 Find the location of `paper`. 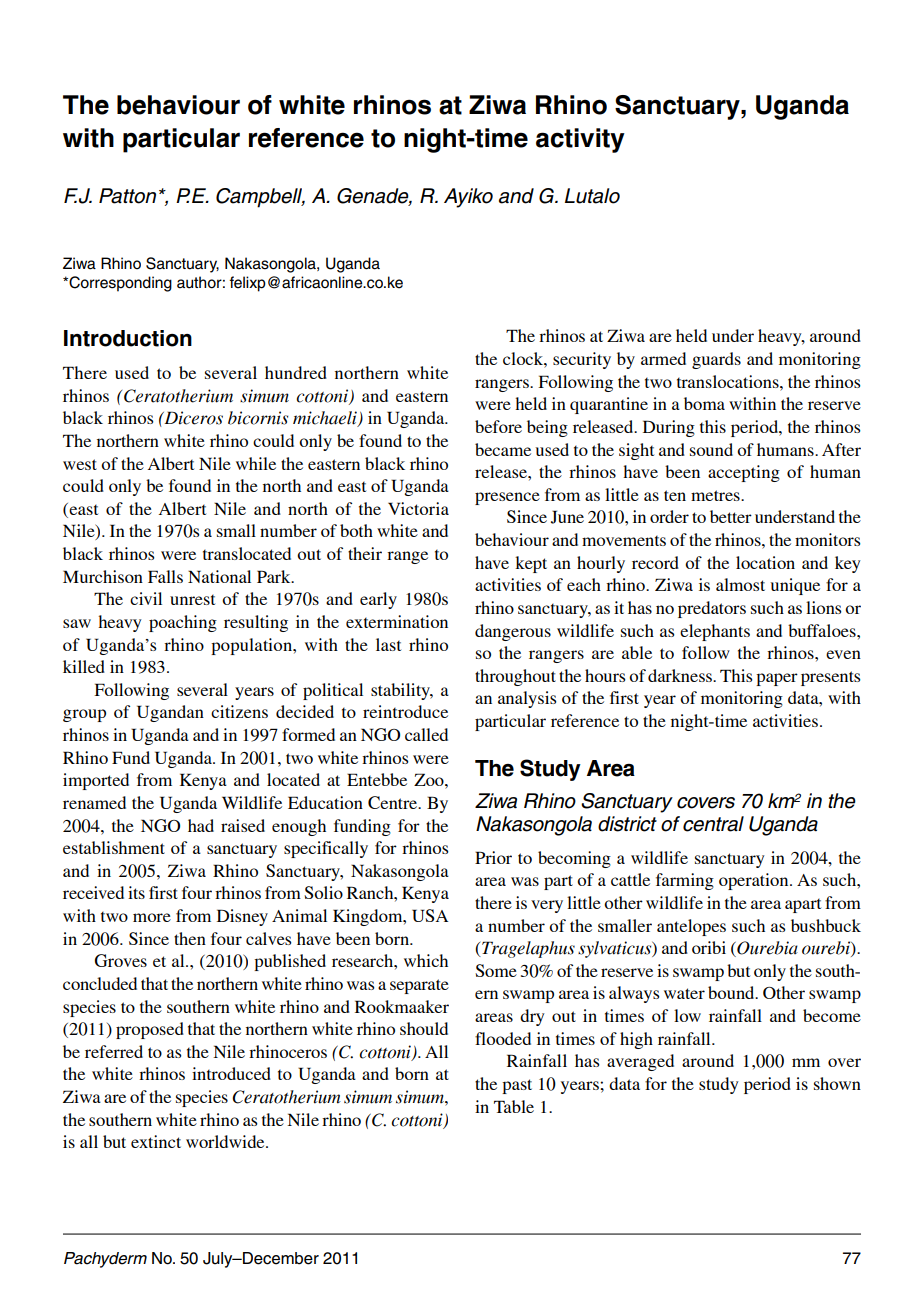

paper is located at coordinates (777, 679).
